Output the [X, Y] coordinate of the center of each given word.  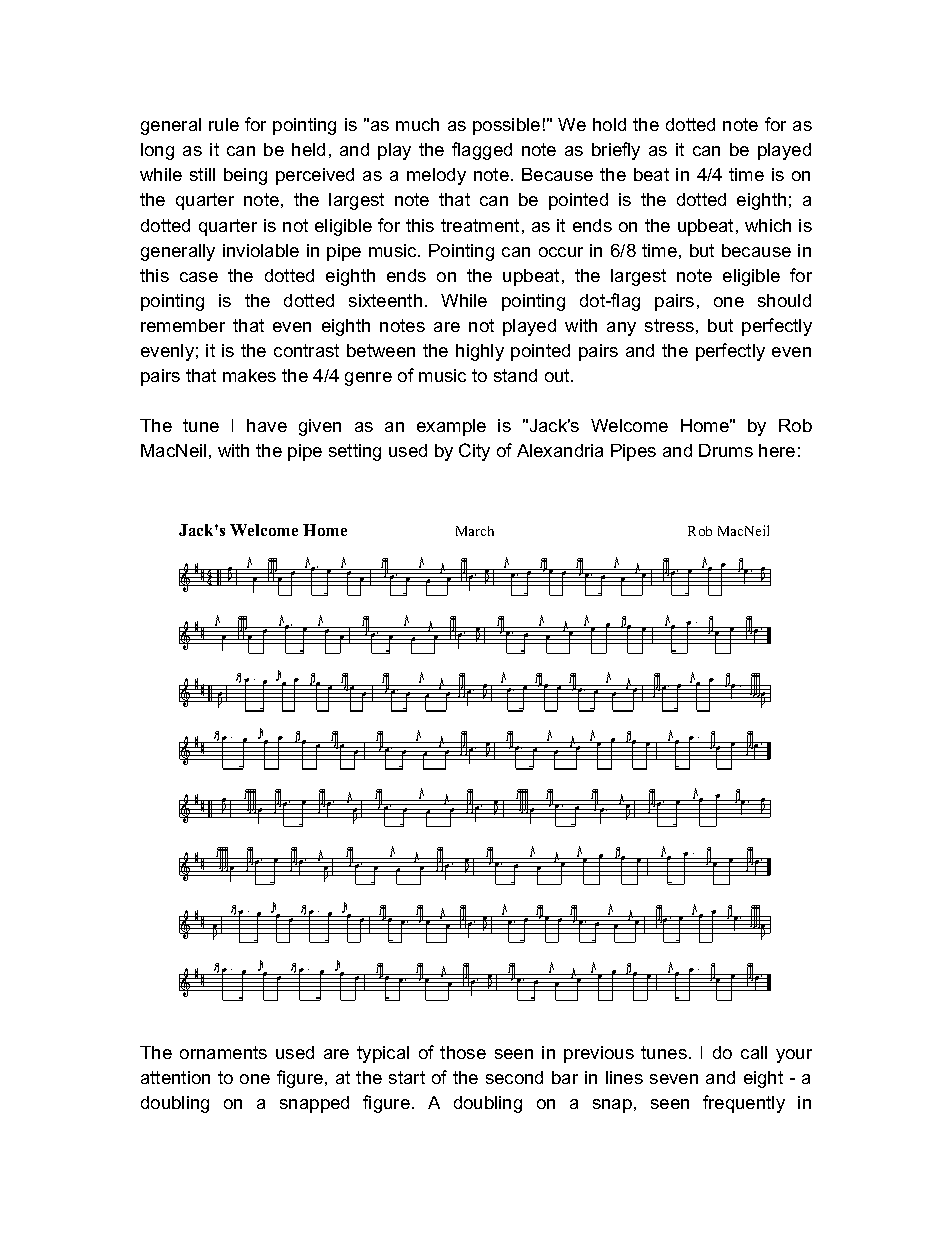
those [463, 1052]
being [245, 176]
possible [506, 126]
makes [249, 375]
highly [480, 352]
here [777, 450]
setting [355, 452]
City [474, 452]
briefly [616, 151]
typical [383, 1054]
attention [175, 1077]
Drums [726, 450]
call [754, 1052]
